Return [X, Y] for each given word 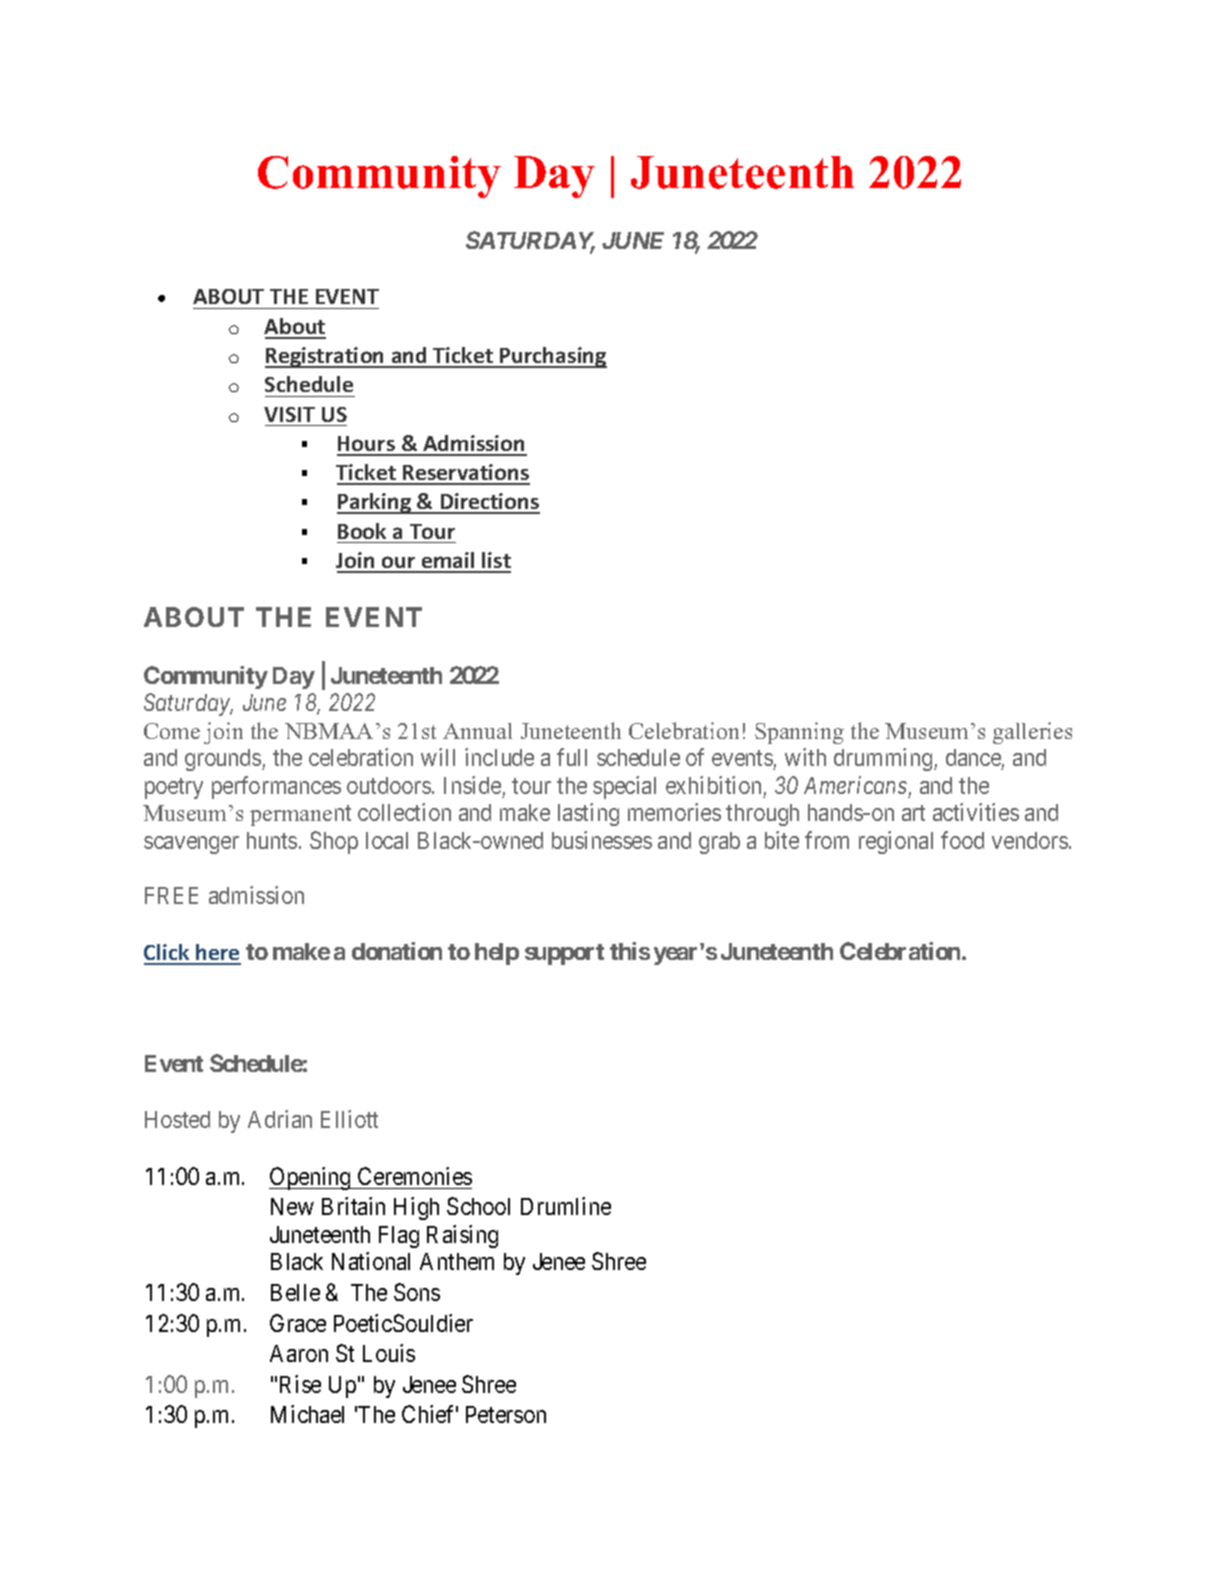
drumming [884, 759]
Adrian [280, 1119]
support [564, 954]
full [572, 757]
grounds [224, 760]
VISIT [289, 414]
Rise [300, 1384]
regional [896, 842]
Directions [489, 503]
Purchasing [552, 357]
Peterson [506, 1414]
